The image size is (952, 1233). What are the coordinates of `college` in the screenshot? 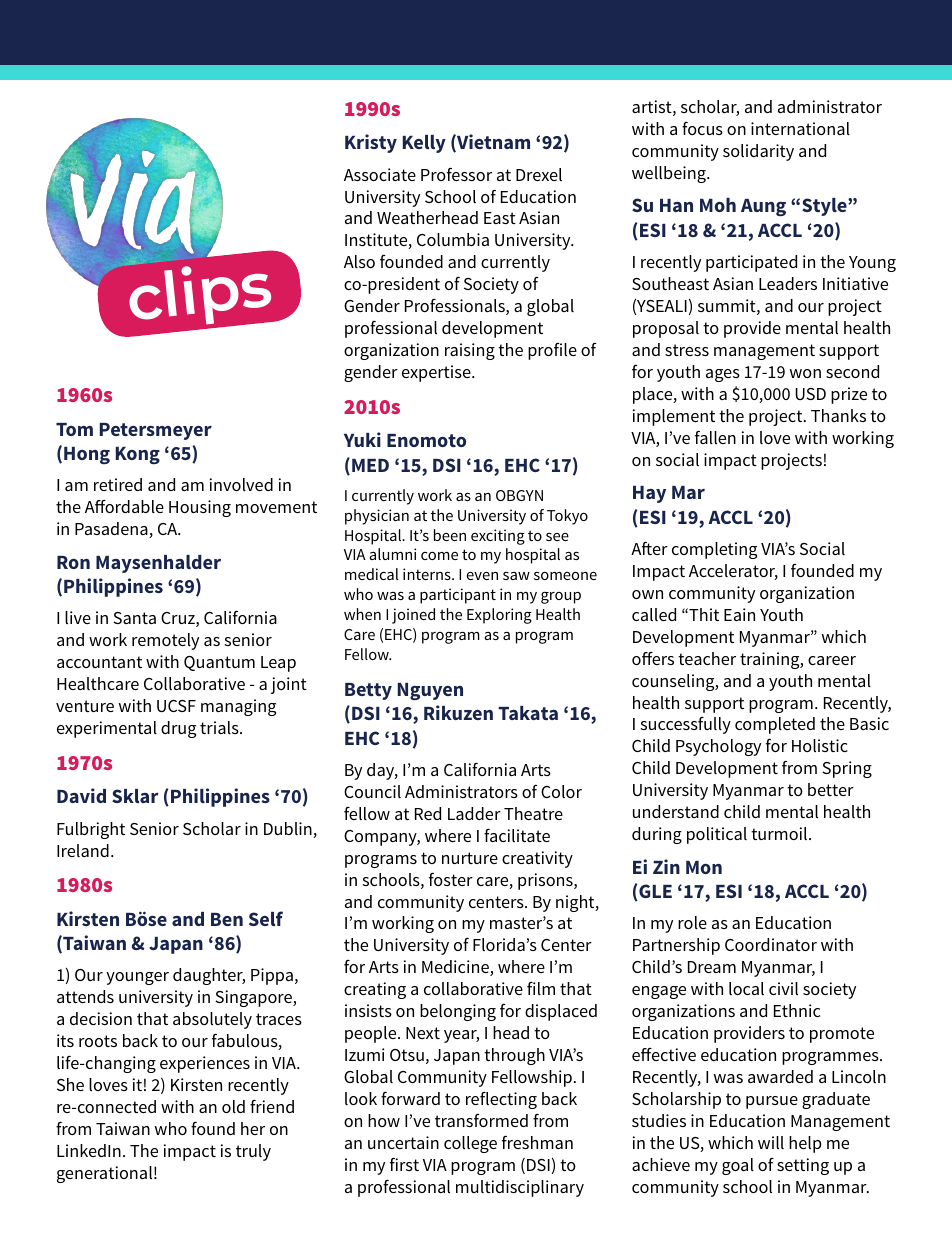 It's located at (470, 1144).
